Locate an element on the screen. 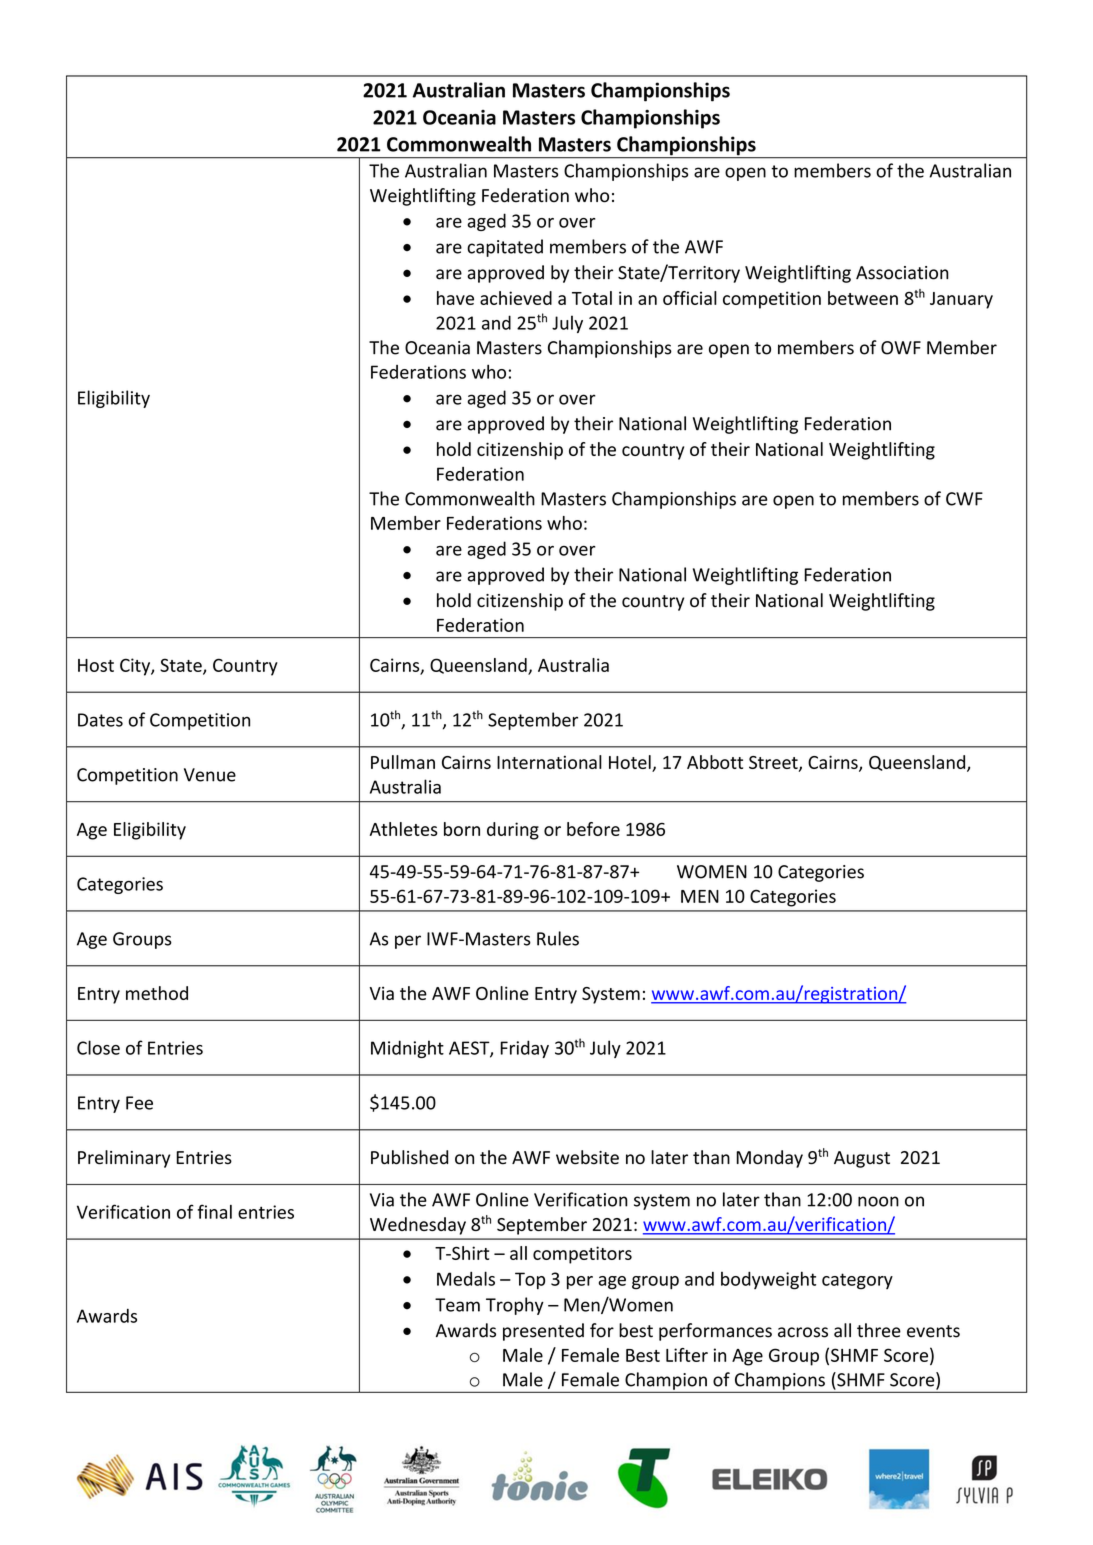 Image resolution: width=1093 pixels, height=1545 pixels. August is located at coordinates (862, 1159).
